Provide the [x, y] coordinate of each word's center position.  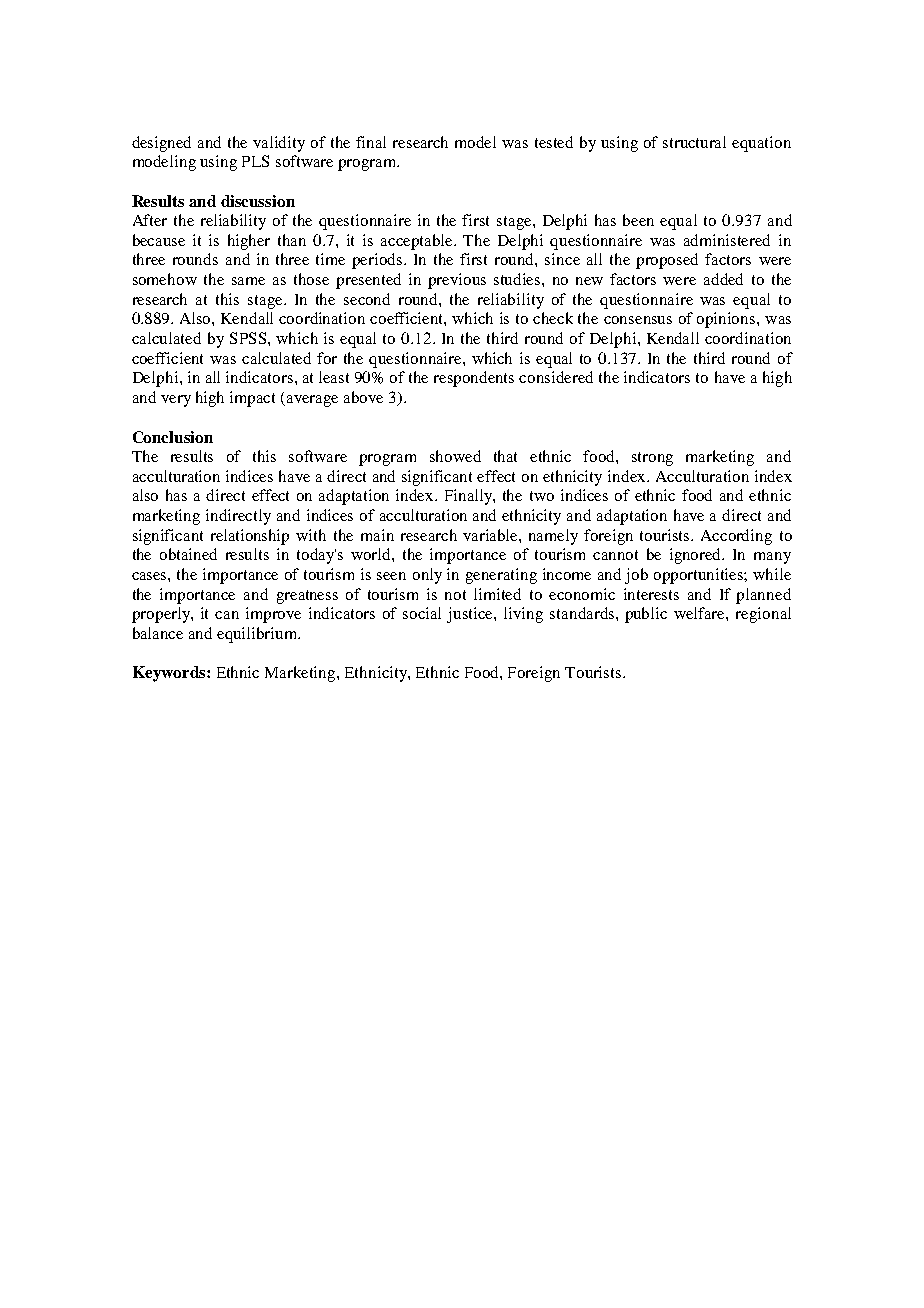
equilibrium [258, 635]
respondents [474, 379]
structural [694, 142]
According [736, 537]
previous [457, 281]
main [377, 535]
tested [554, 142]
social [422, 613]
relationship [250, 537]
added [723, 279]
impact [252, 399]
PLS [255, 161]
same [248, 281]
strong [652, 459]
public [646, 615]
